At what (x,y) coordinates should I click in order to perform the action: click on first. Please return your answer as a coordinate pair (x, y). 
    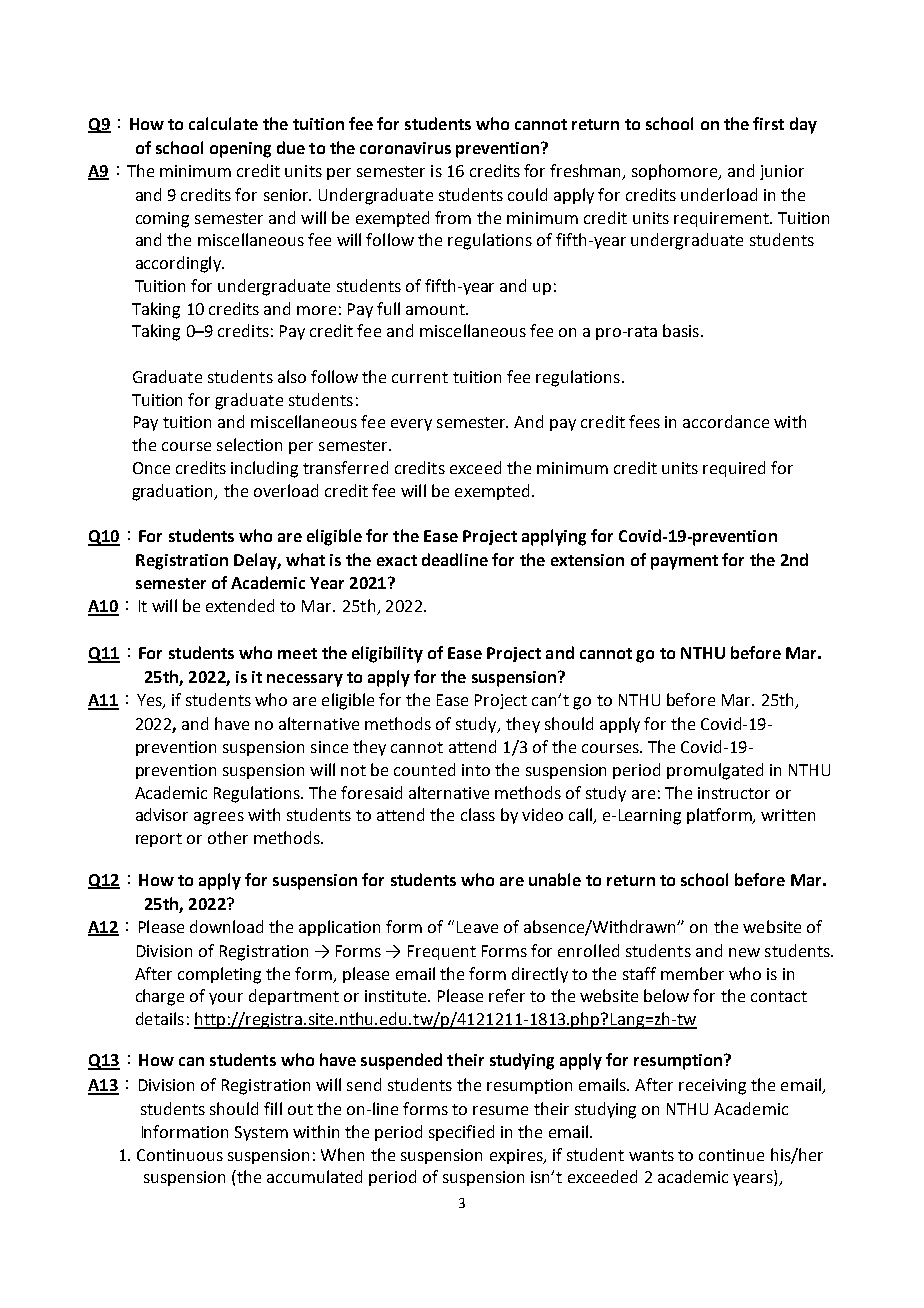
    Looking at the image, I should click on (768, 123).
